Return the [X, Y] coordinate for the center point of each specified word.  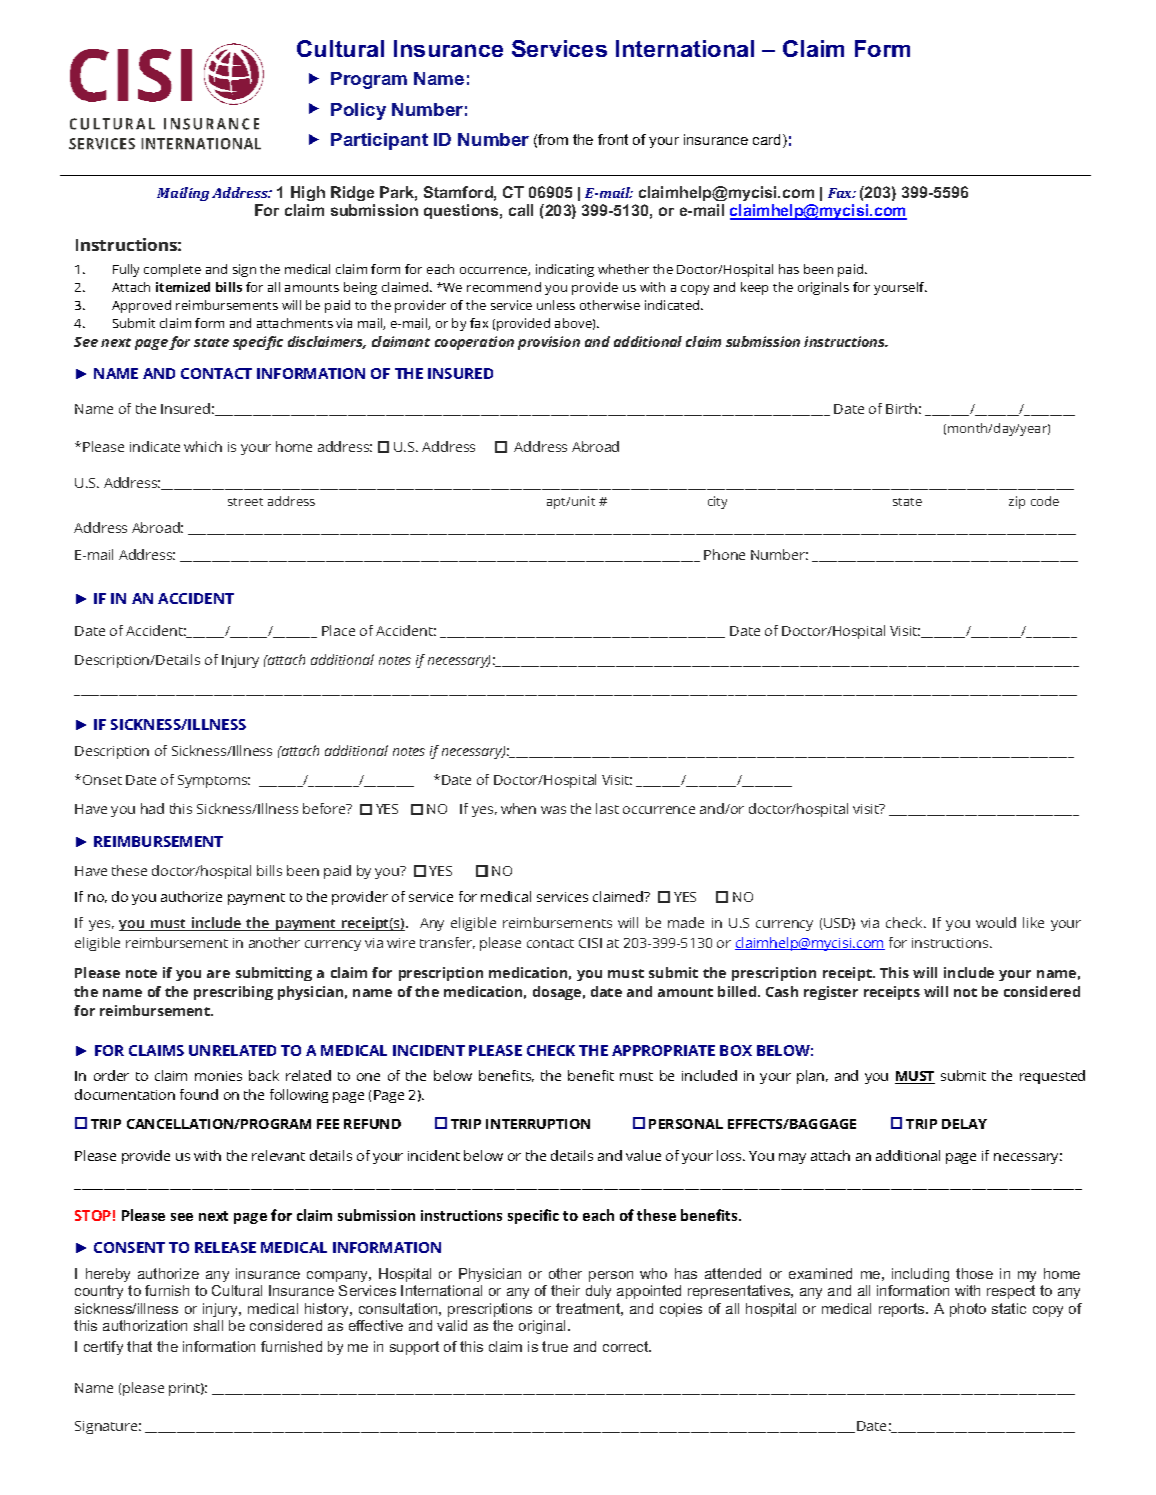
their [565, 1290]
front [613, 139]
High [308, 193]
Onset [102, 780]
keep [754, 288]
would [996, 922]
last [607, 808]
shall [208, 1325]
